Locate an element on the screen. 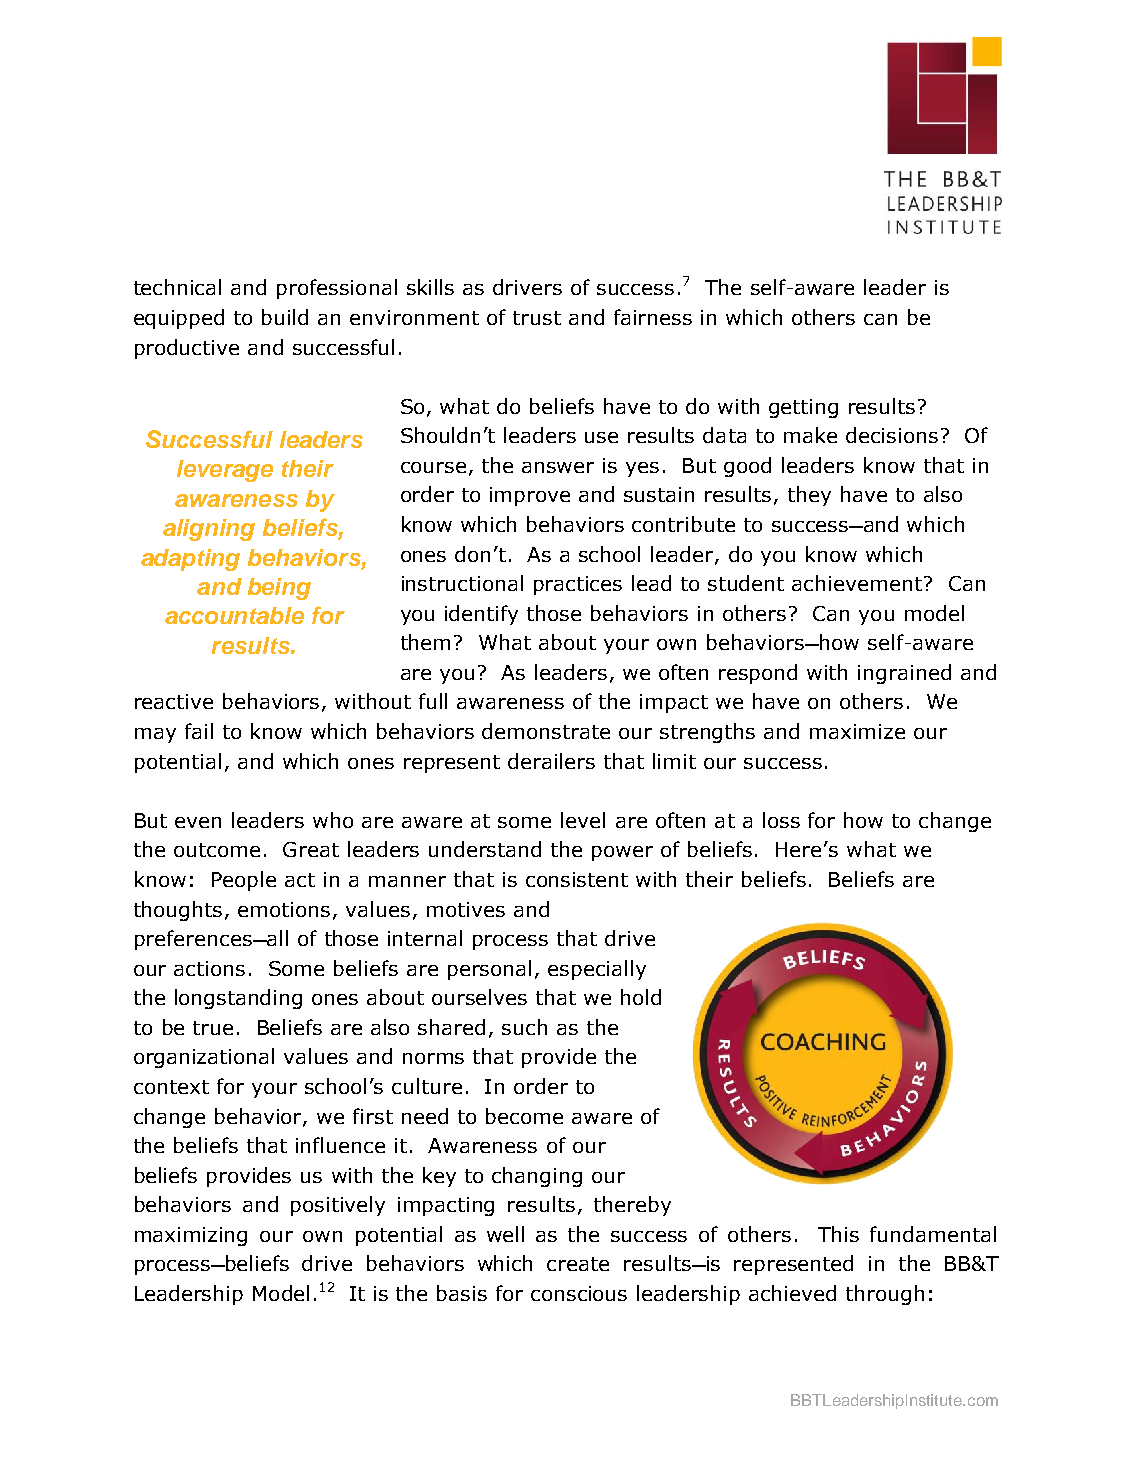 Image resolution: width=1132 pixels, height=1464 pixels. actions is located at coordinates (209, 968).
